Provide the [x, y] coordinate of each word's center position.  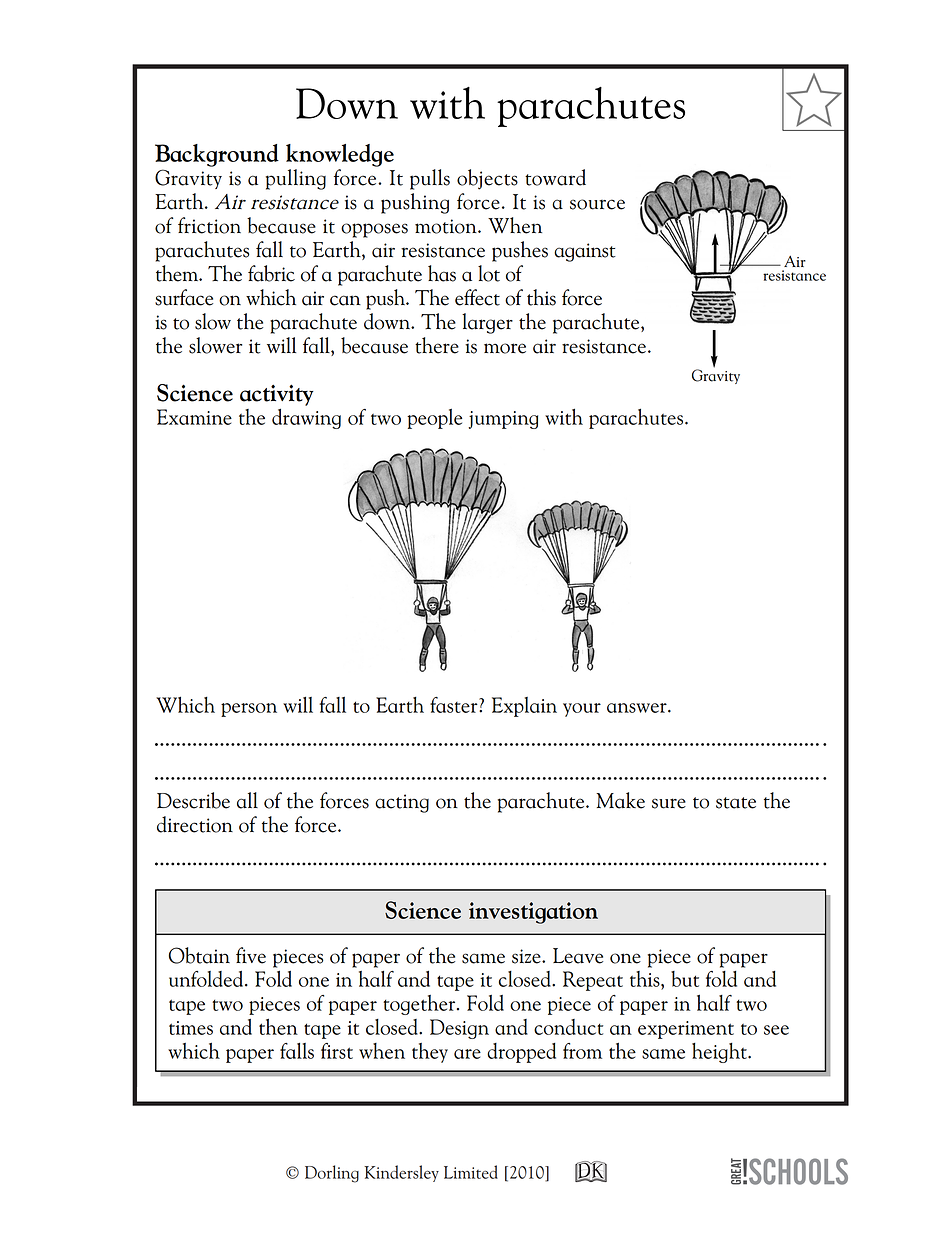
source [597, 204]
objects [487, 179]
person [249, 710]
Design [459, 1029]
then [278, 1026]
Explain [524, 707]
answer [638, 708]
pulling [296, 179]
